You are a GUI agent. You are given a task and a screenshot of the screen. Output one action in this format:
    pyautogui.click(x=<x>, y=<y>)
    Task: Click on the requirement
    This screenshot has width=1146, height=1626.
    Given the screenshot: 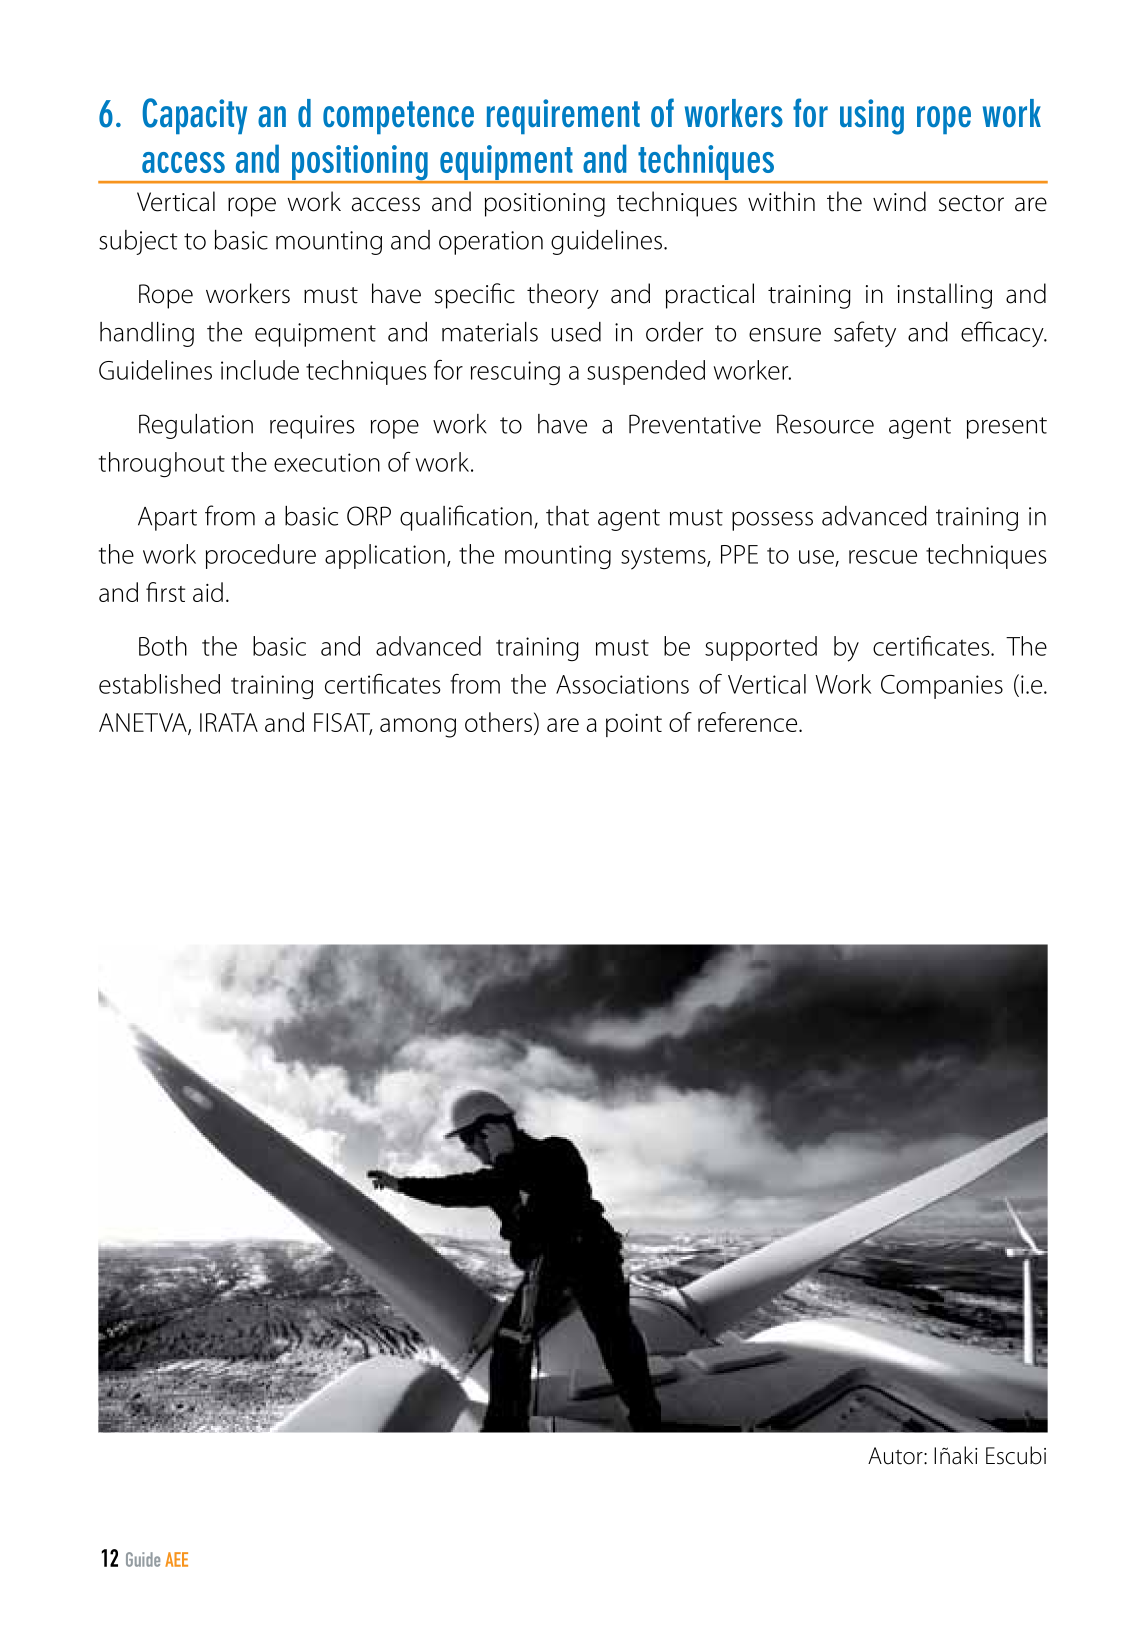 What is the action you would take?
    pyautogui.click(x=563, y=116)
